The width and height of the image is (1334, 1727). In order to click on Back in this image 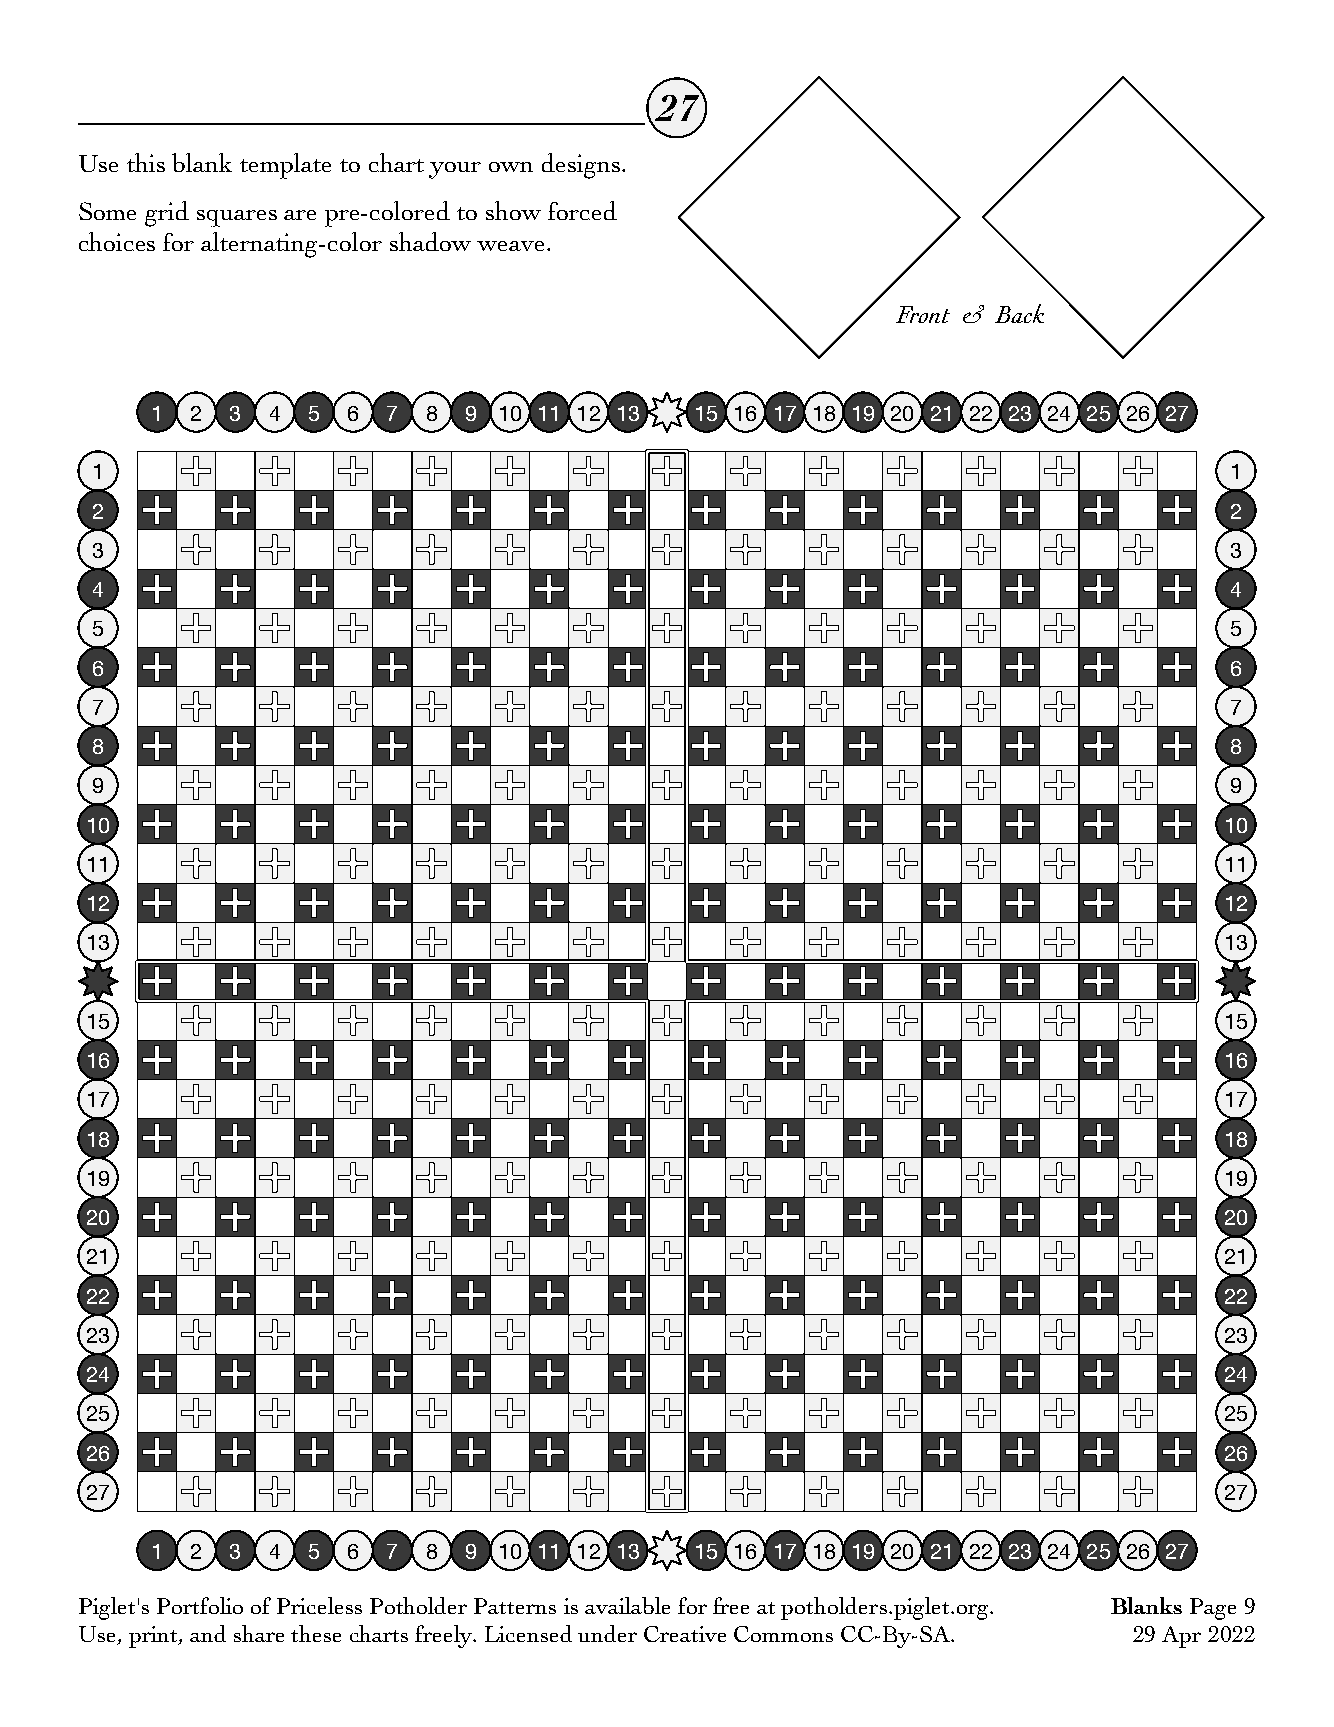, I will do `click(1019, 313)`.
